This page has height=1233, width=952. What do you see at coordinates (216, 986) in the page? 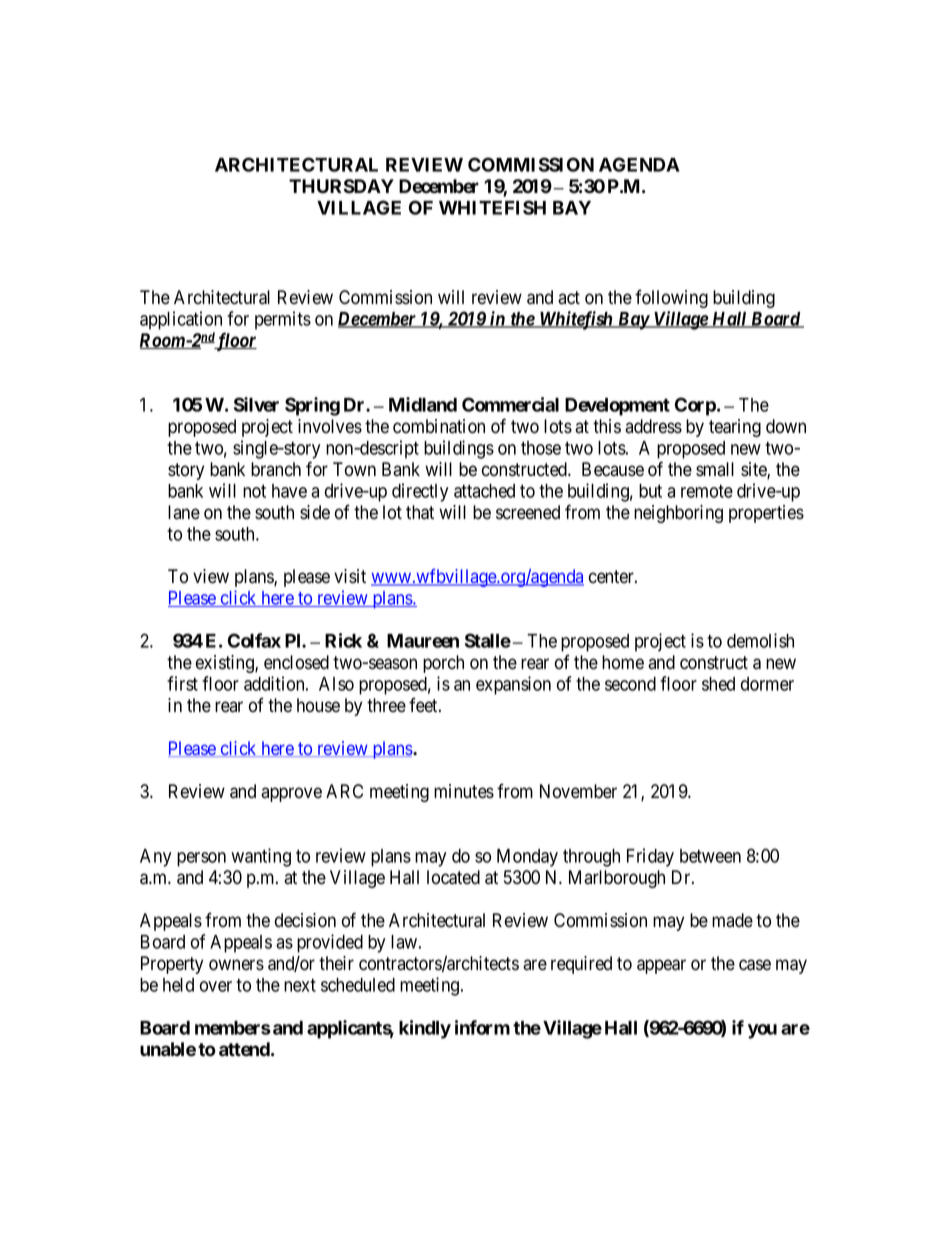
I see `over` at bounding box center [216, 986].
